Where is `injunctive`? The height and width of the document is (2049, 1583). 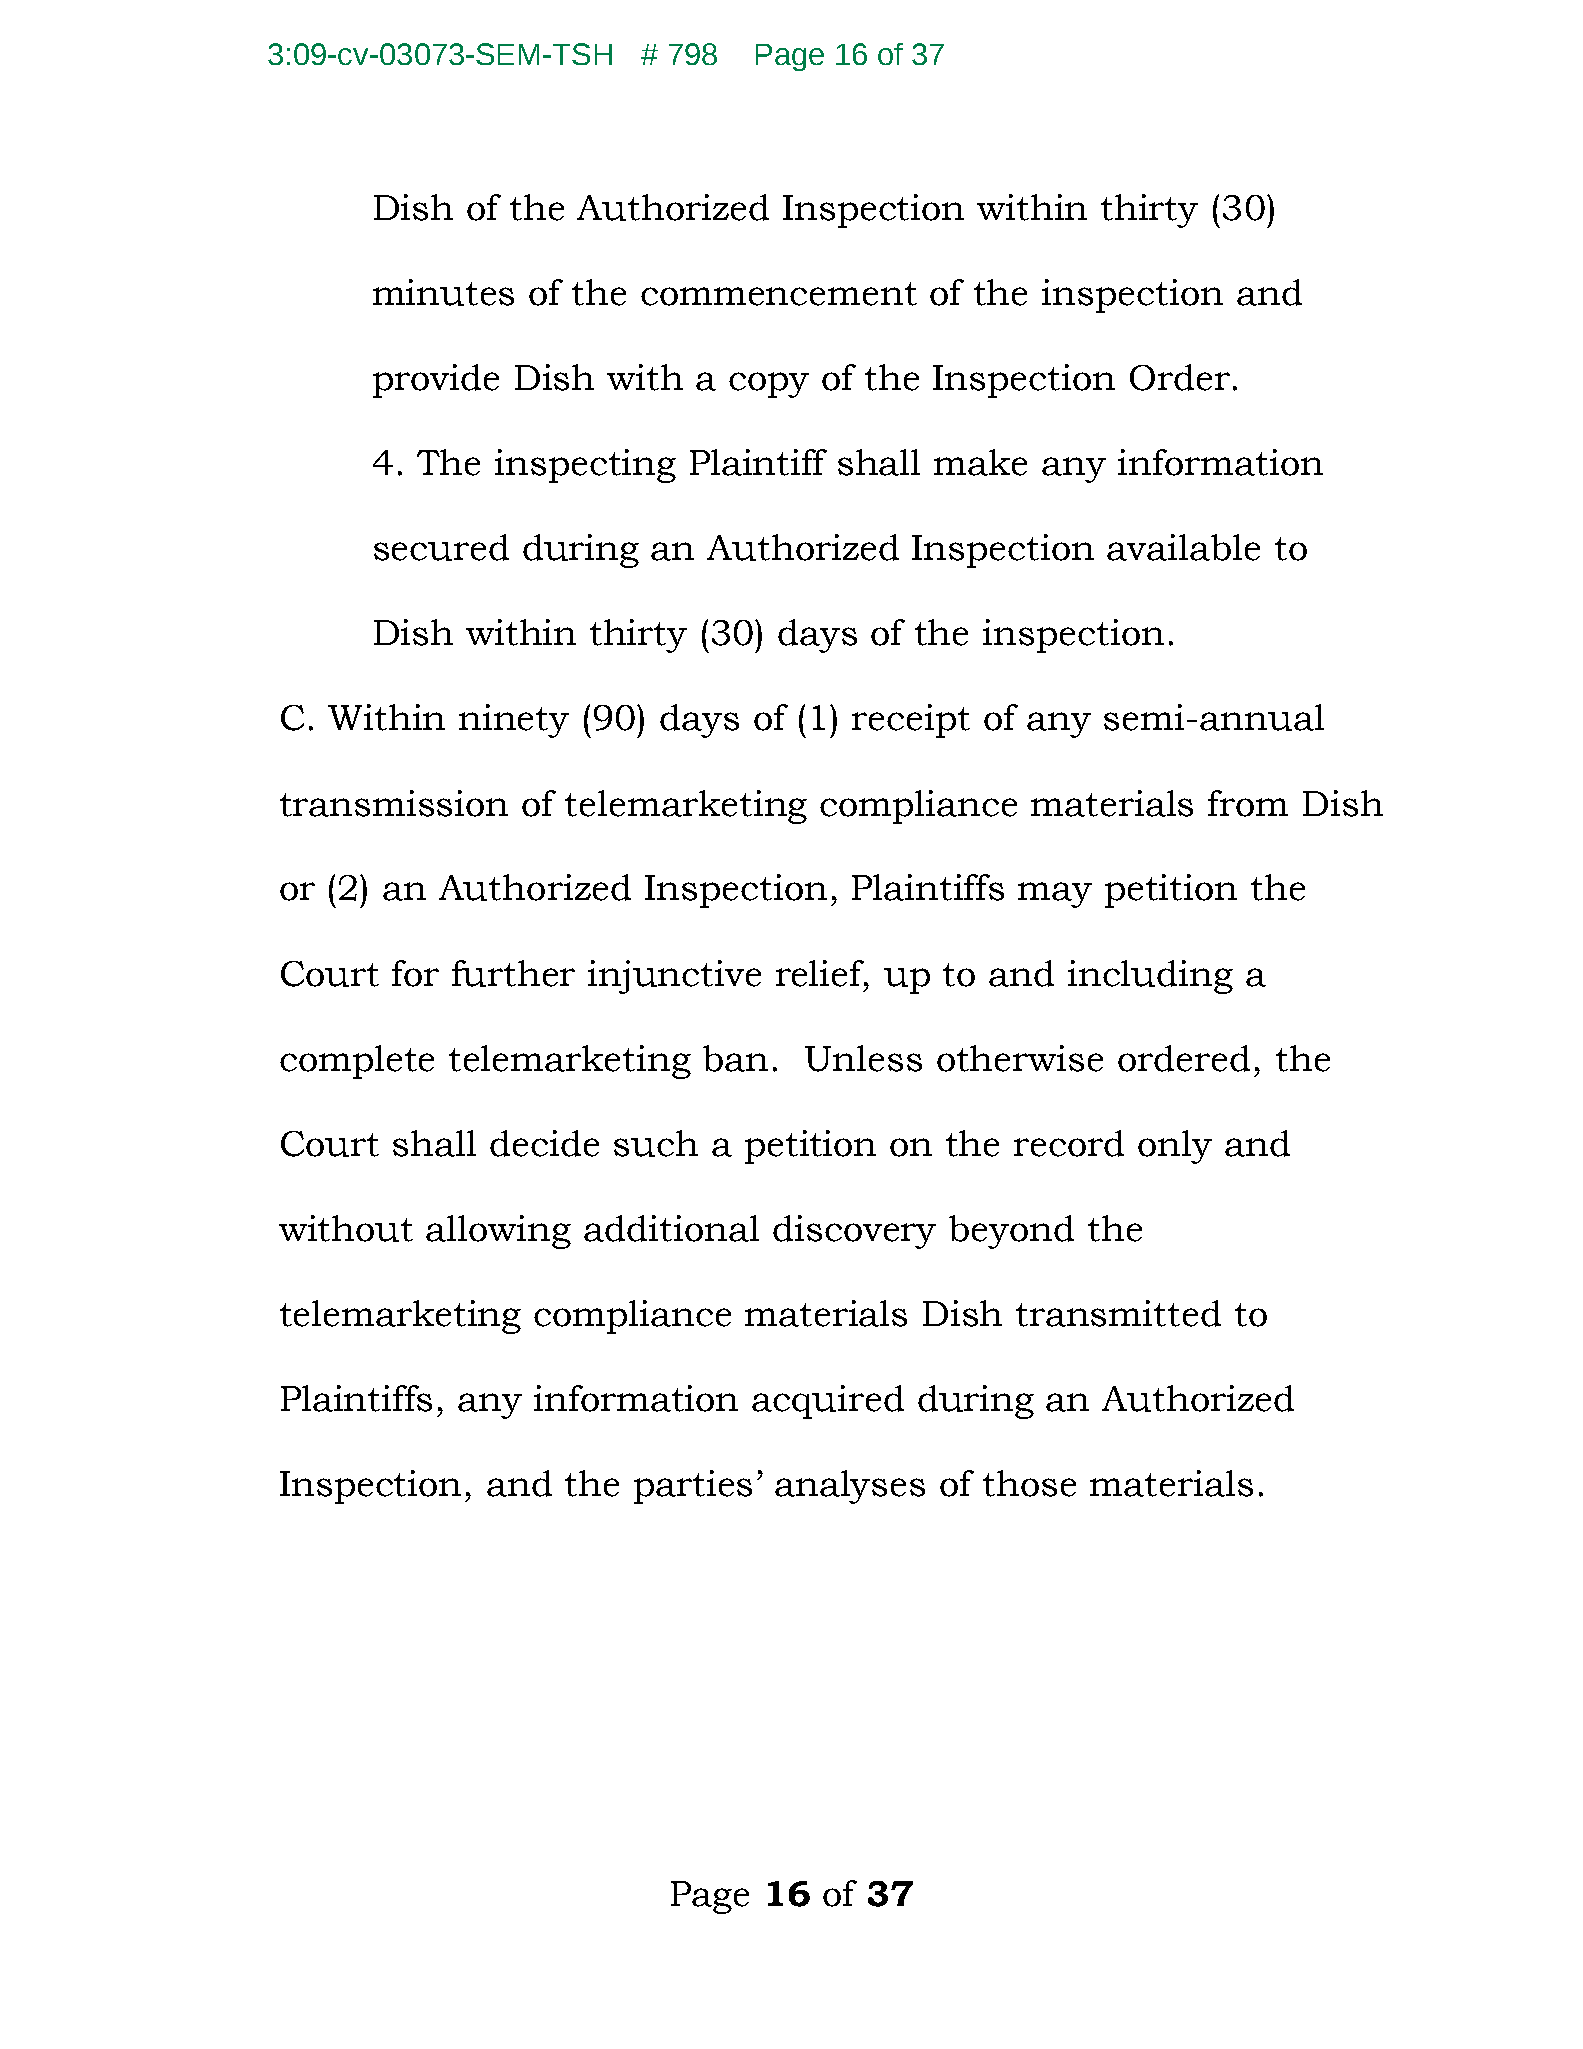 injunctive is located at coordinates (674, 977).
